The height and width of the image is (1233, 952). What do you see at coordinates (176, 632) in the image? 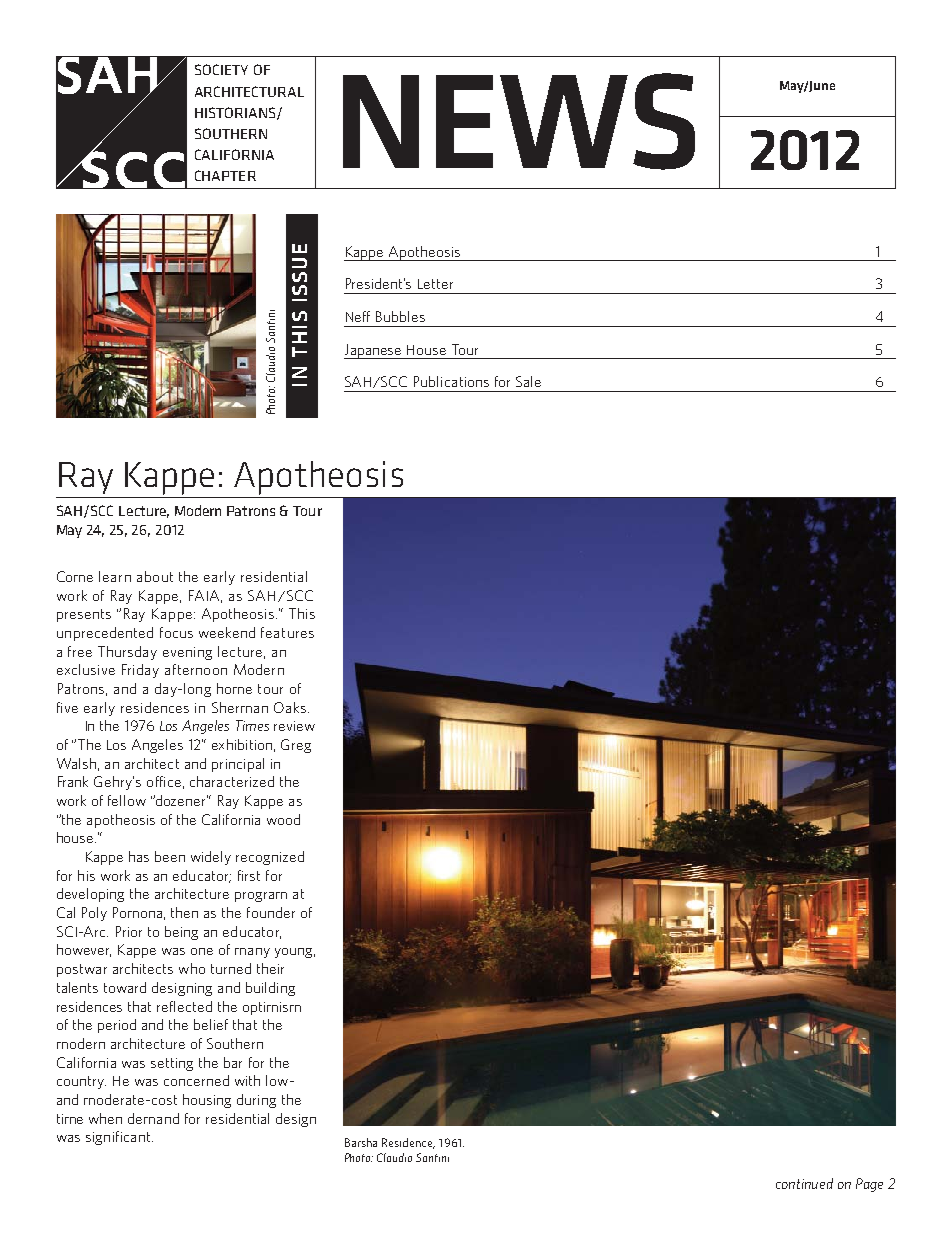
I see `focus` at bounding box center [176, 632].
